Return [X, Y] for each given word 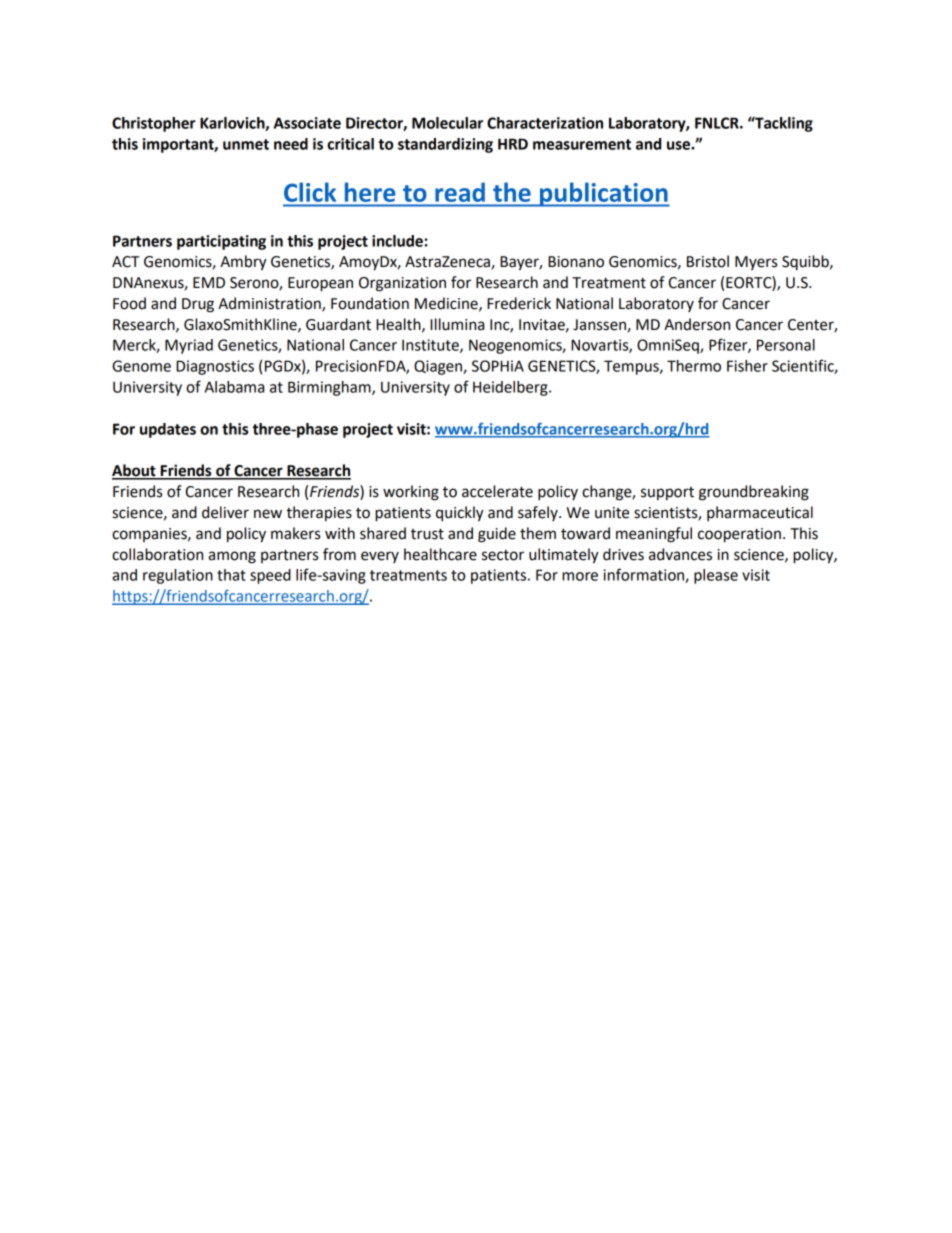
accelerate [497, 491]
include [397, 241]
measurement [582, 144]
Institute [431, 346]
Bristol [708, 261]
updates [168, 430]
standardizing [445, 145]
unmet [246, 144]
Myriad [189, 346]
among [232, 557]
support [667, 493]
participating [221, 242]
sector [503, 555]
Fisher [747, 366]
